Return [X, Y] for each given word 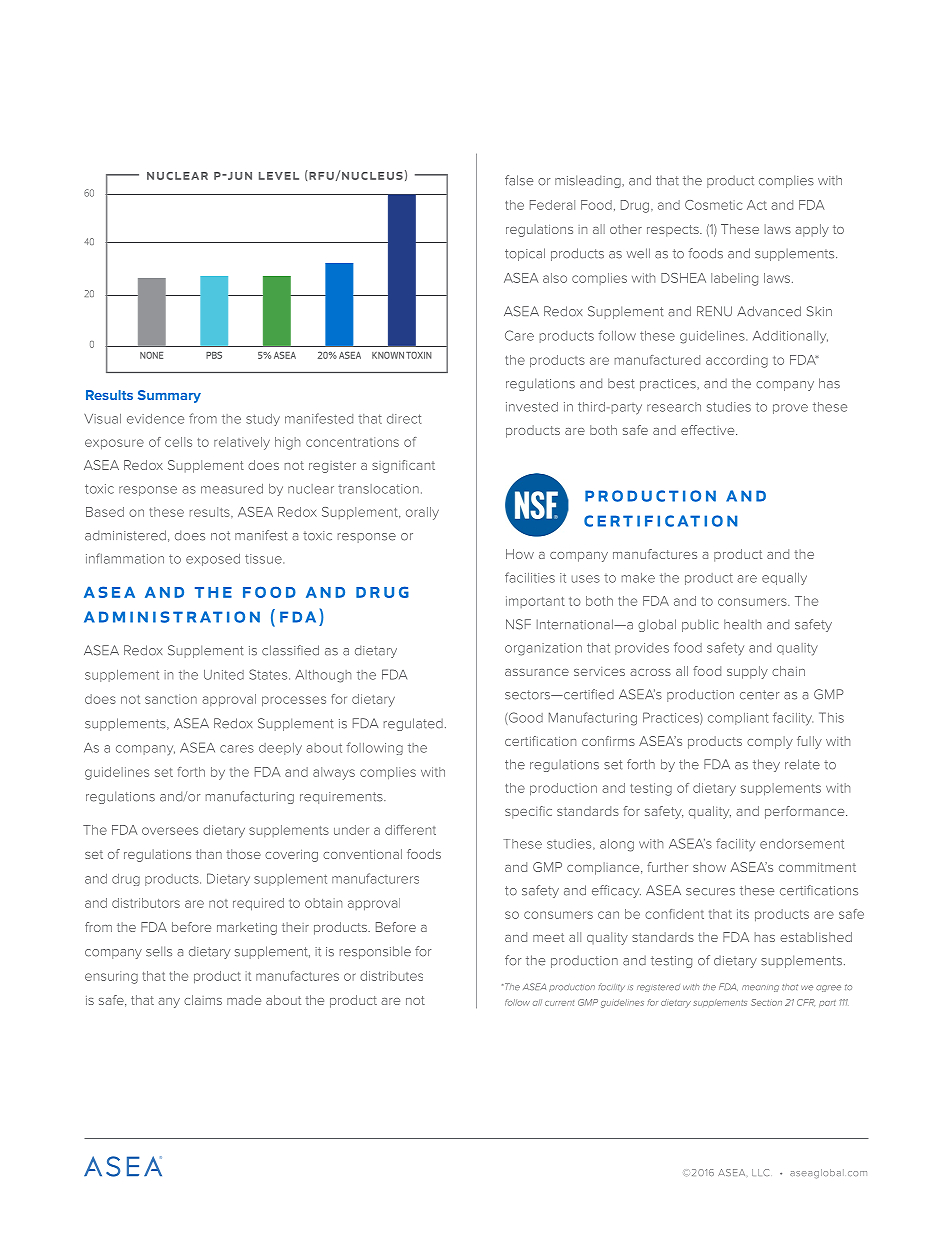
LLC [760, 1172]
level [279, 176]
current [559, 1003]
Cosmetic [713, 205]
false [519, 180]
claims [203, 1000]
